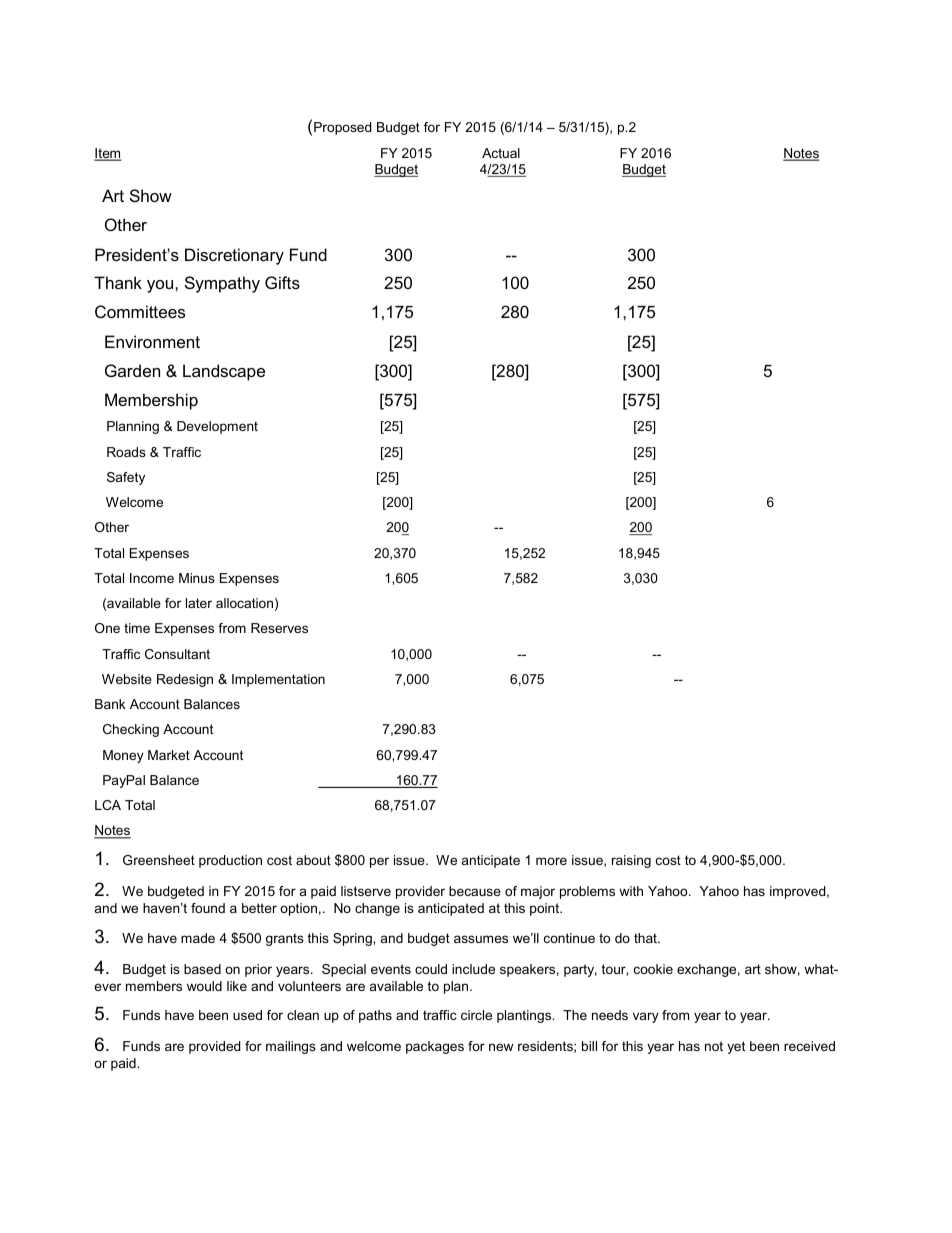  I want to click on provided, so click(214, 1047).
